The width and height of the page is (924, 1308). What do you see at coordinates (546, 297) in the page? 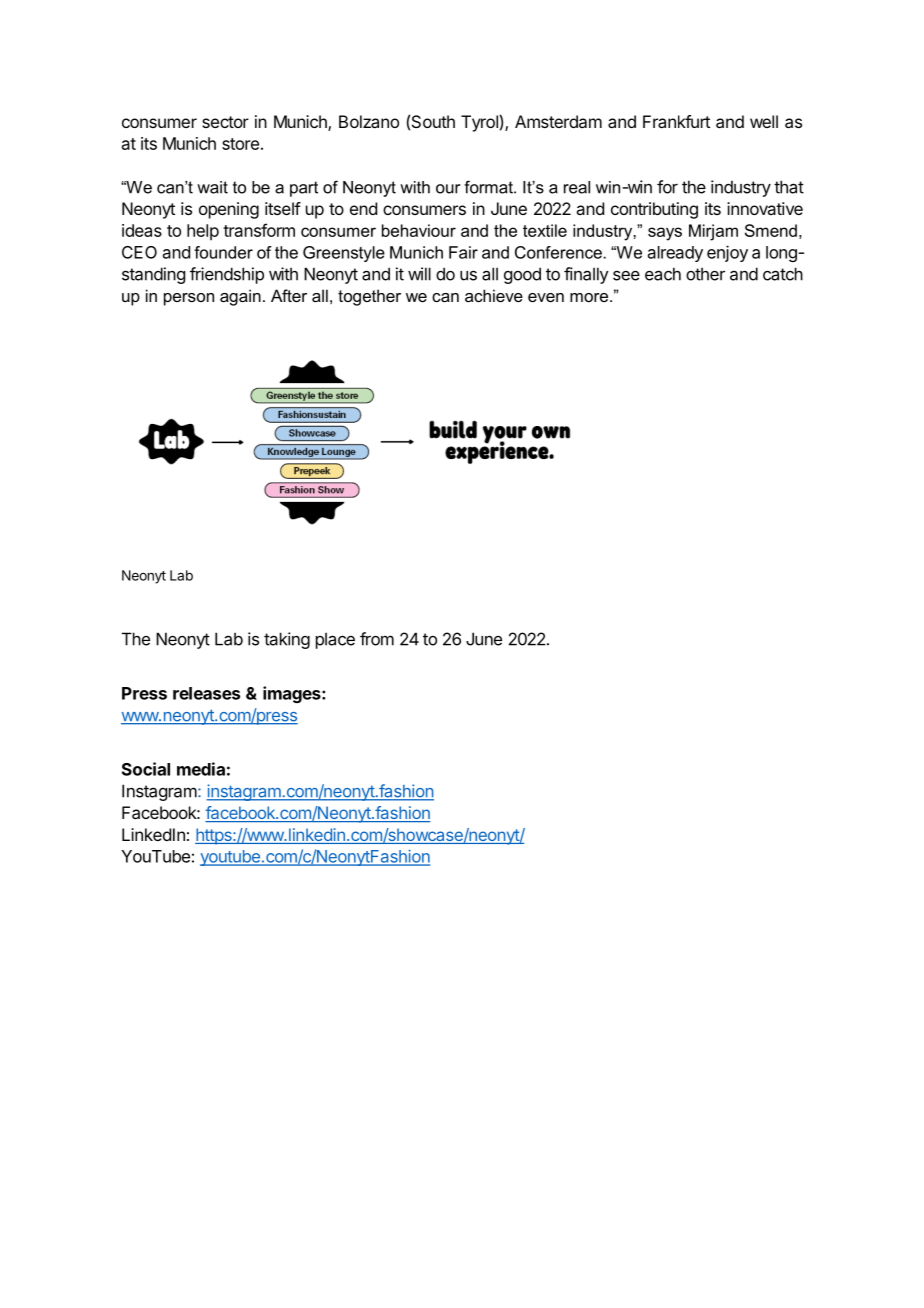
I see `even` at bounding box center [546, 297].
